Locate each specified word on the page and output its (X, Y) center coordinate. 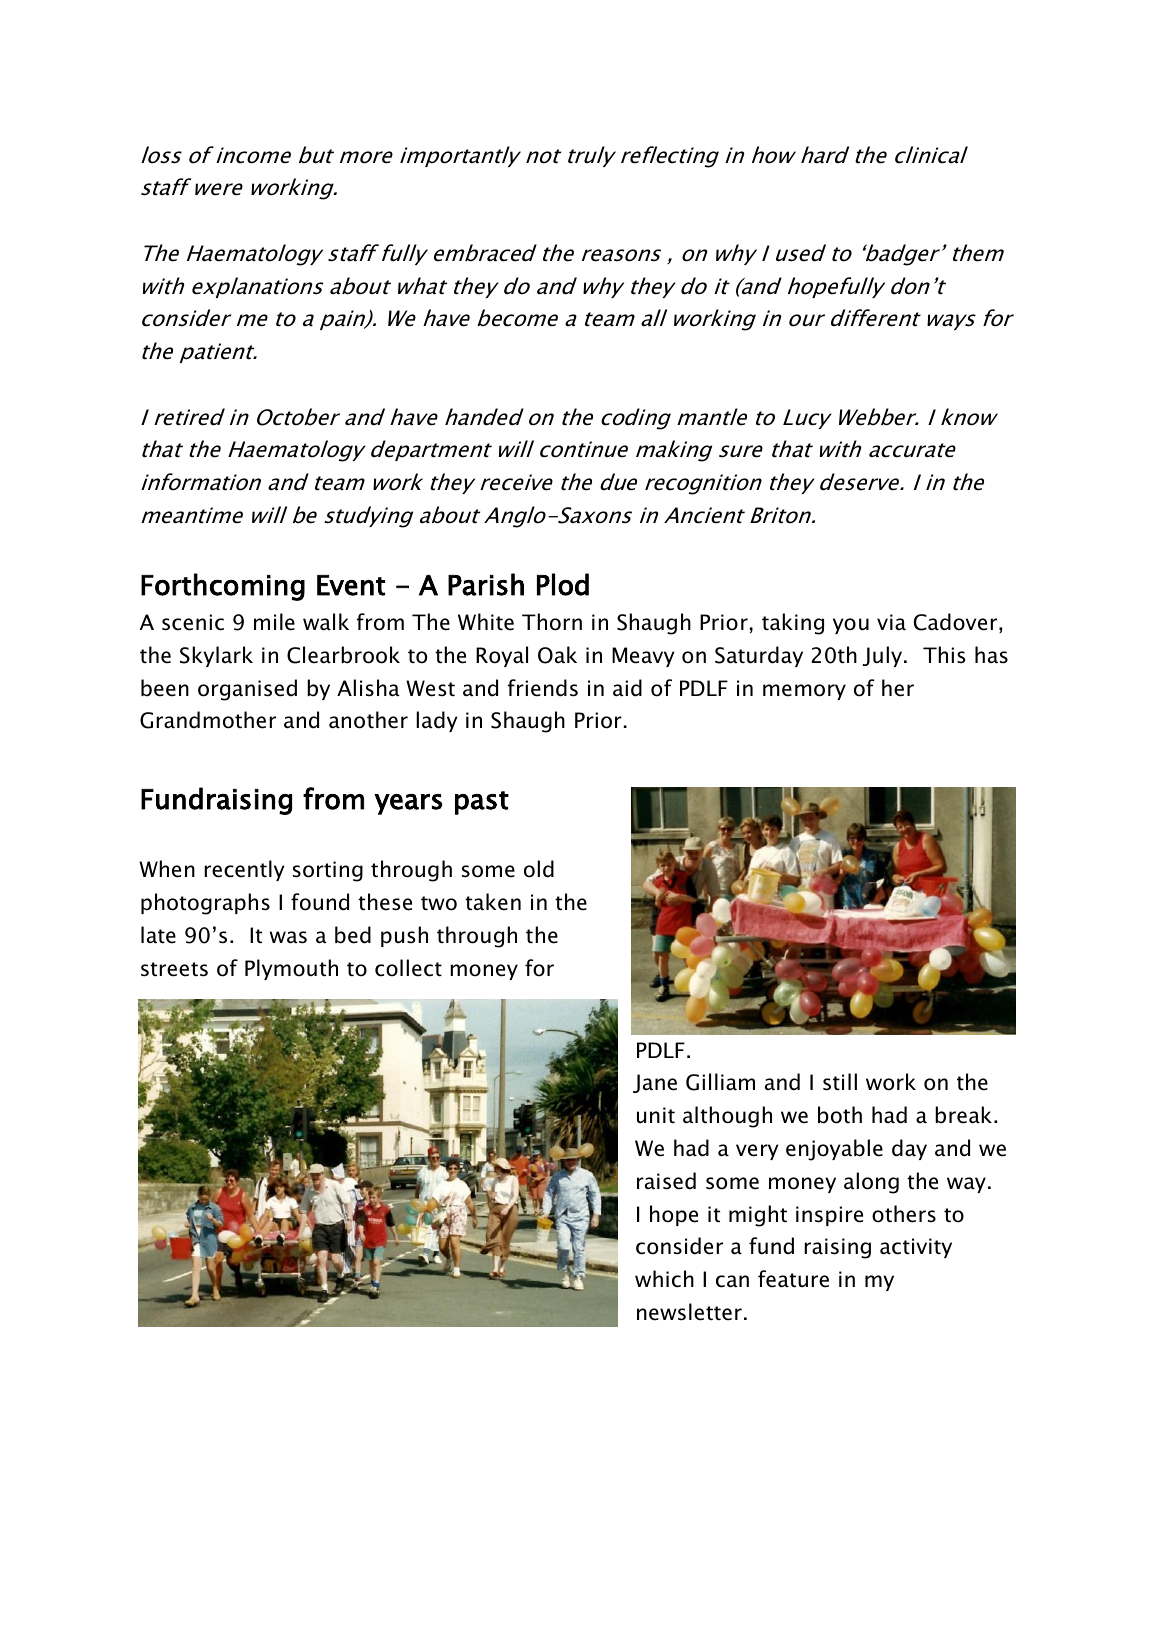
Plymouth (291, 969)
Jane (655, 1083)
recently (244, 870)
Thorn (552, 622)
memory (804, 692)
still (840, 1082)
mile (274, 622)
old (539, 869)
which (664, 1279)
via (891, 622)
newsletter (689, 1312)
